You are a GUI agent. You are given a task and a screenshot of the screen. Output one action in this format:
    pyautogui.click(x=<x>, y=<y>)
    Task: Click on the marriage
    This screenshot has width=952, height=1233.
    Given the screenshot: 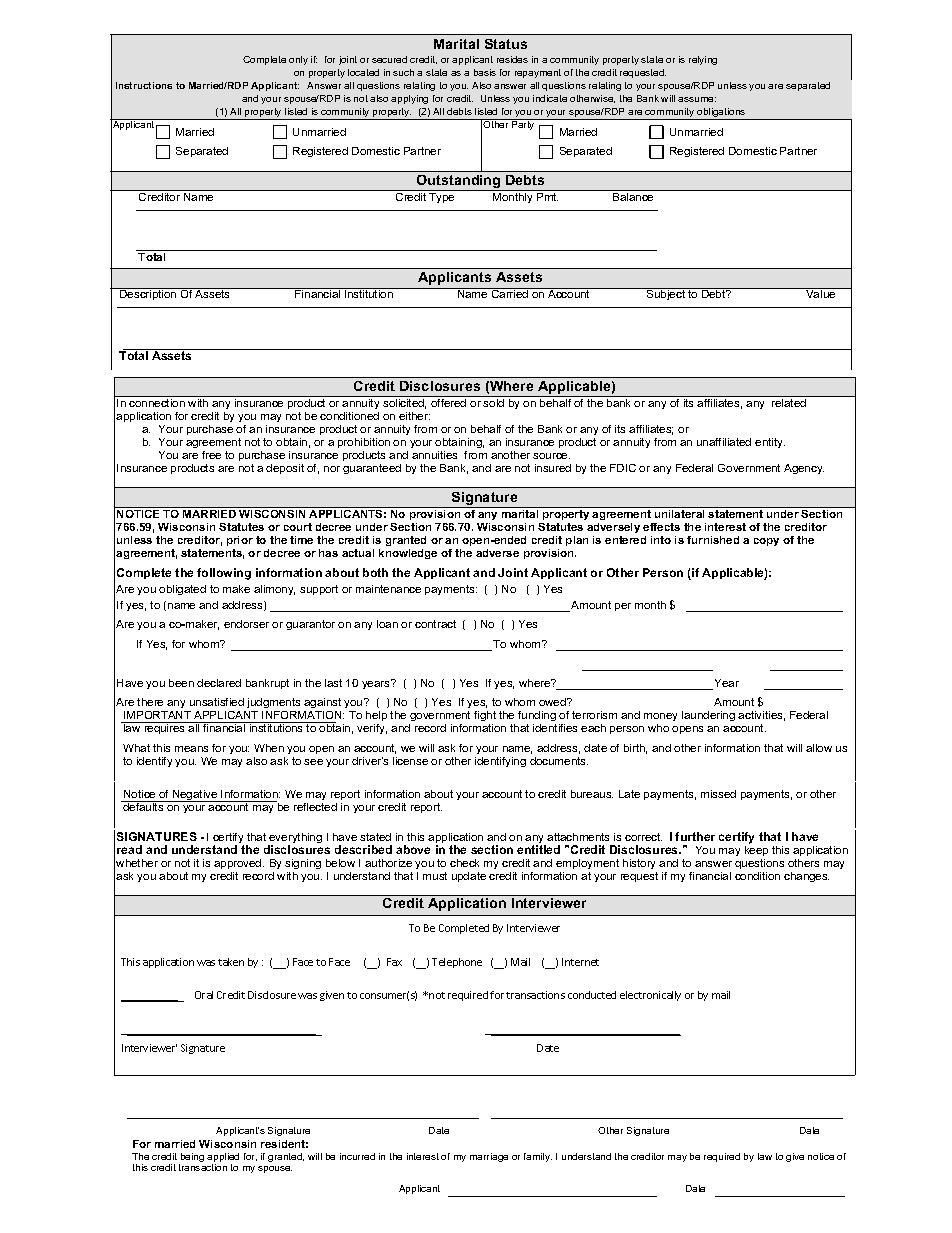 What is the action you would take?
    pyautogui.click(x=489, y=1157)
